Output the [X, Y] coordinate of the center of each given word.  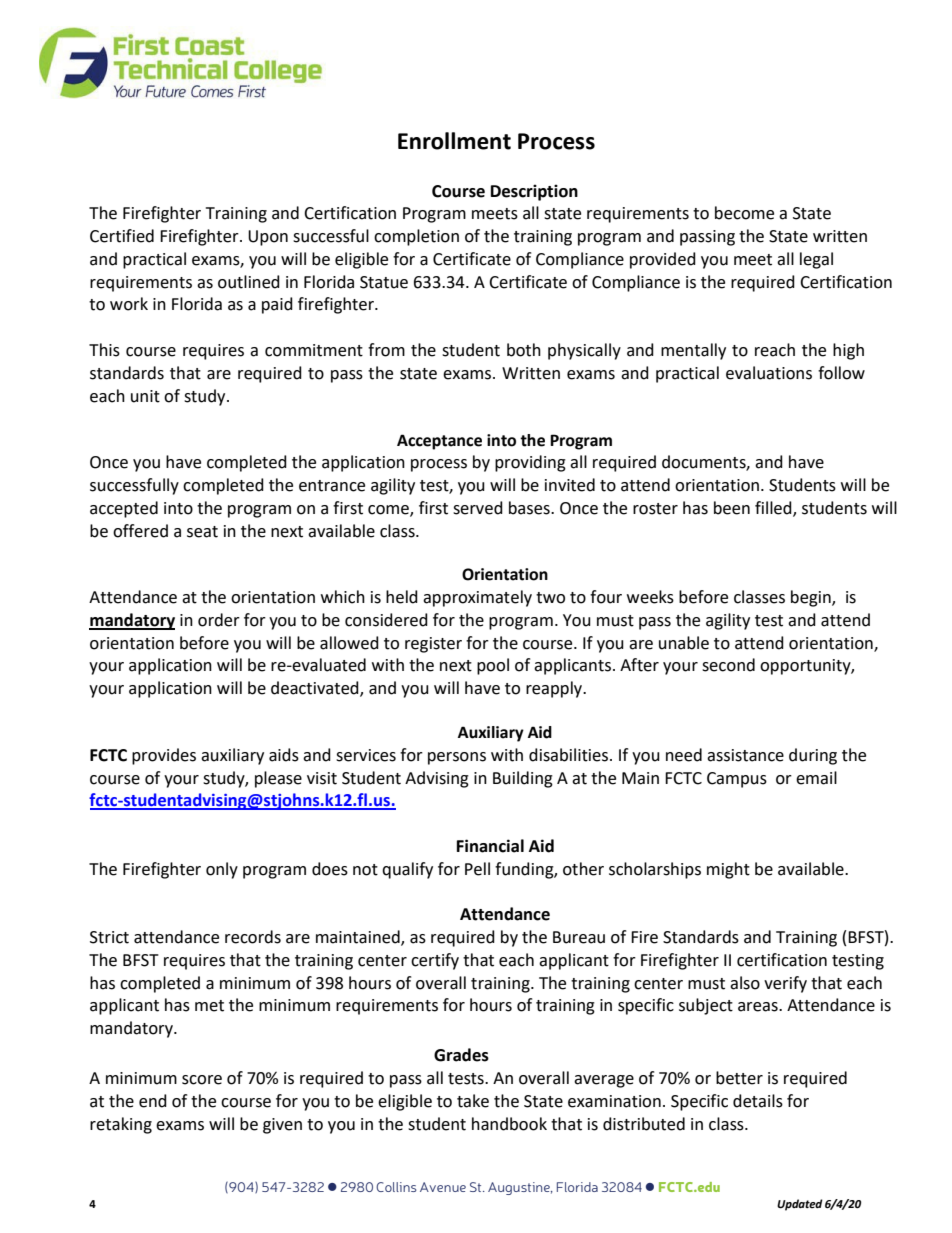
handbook [509, 1124]
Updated [800, 1205]
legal [816, 260]
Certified [122, 236]
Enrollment [454, 141]
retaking [121, 1125]
